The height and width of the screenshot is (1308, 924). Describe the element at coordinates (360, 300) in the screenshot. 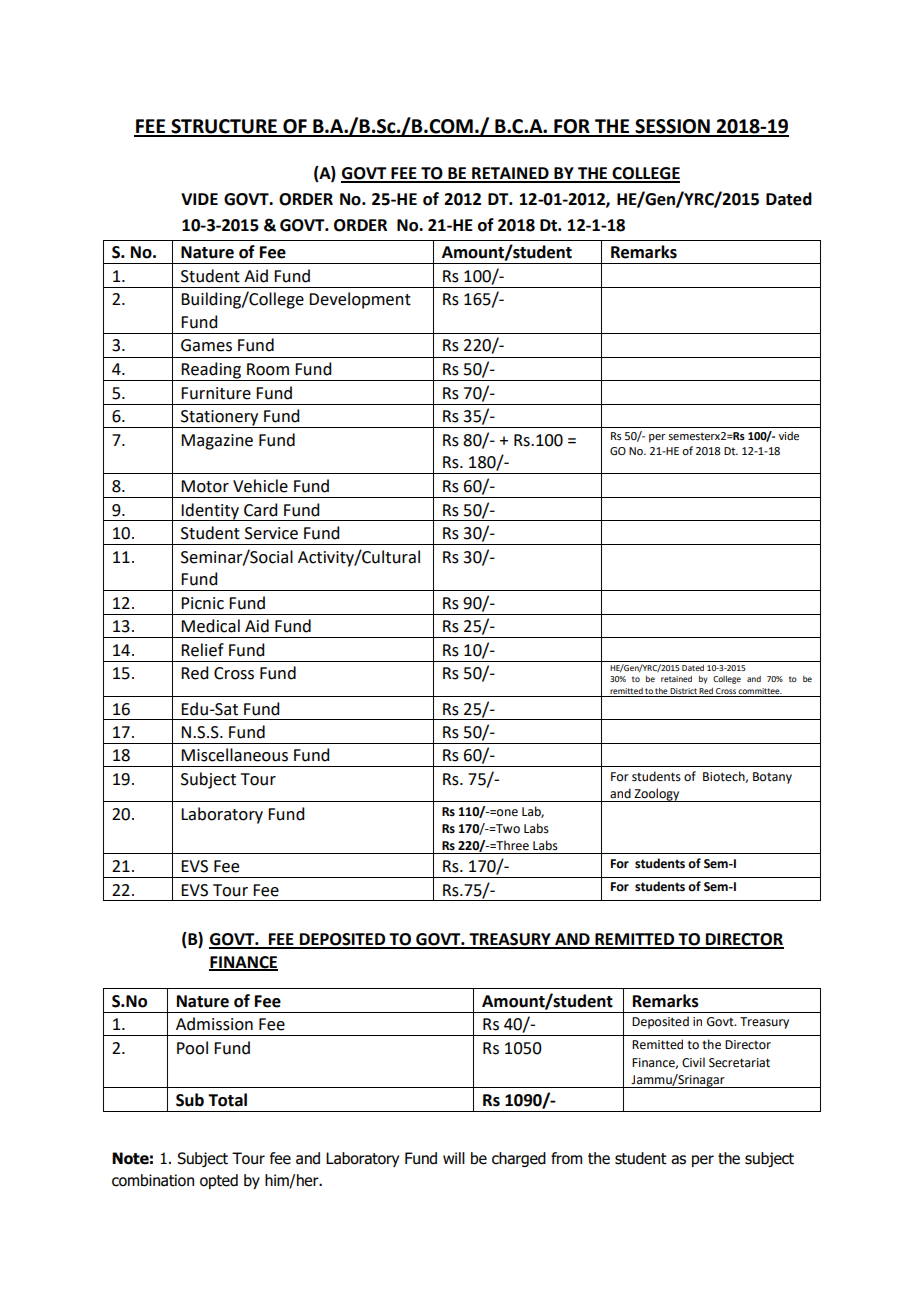

I see `Development` at that location.
